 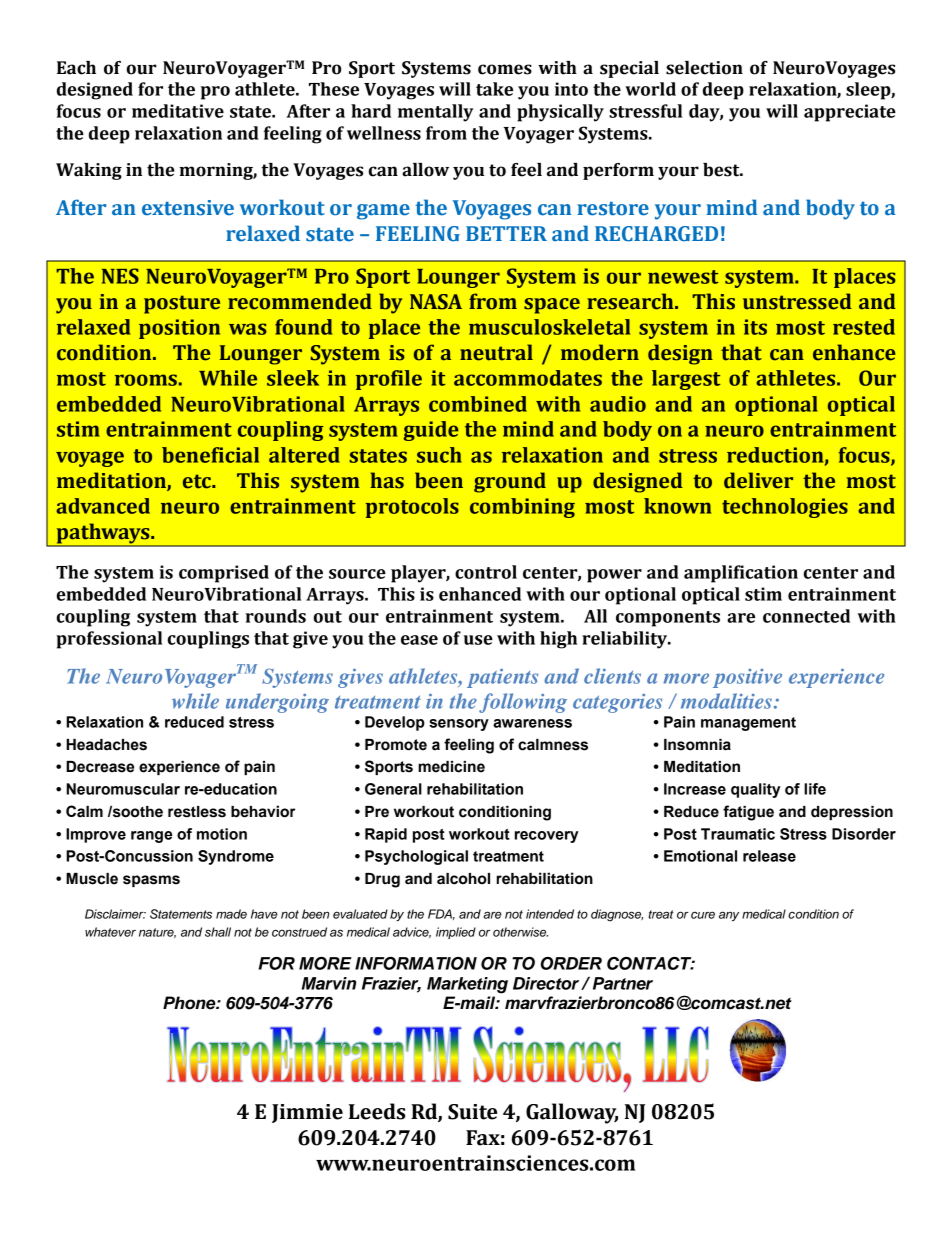 What do you see at coordinates (758, 480) in the page?
I see `deliver` at bounding box center [758, 480].
